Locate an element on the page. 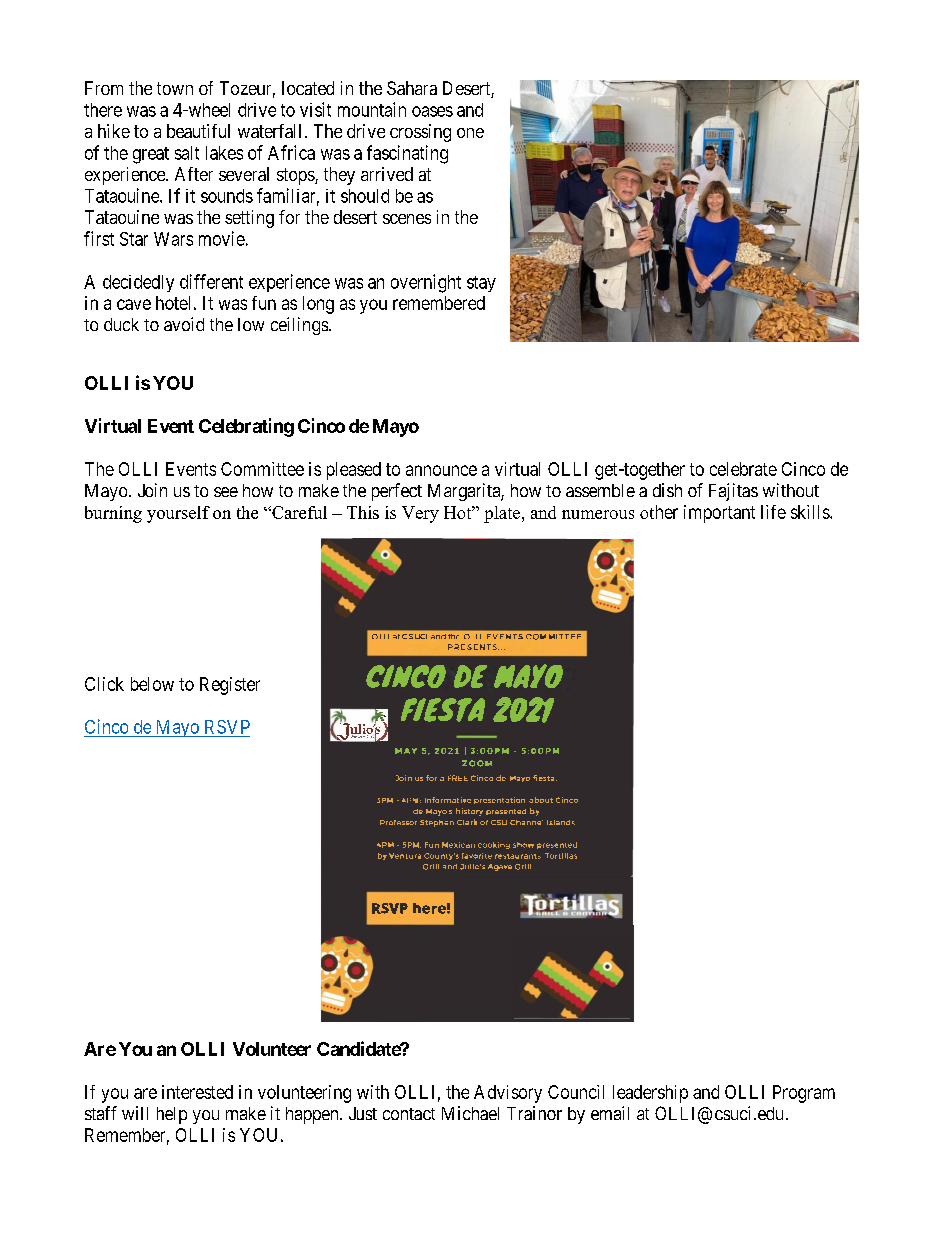  Michael is located at coordinates (470, 1113).
